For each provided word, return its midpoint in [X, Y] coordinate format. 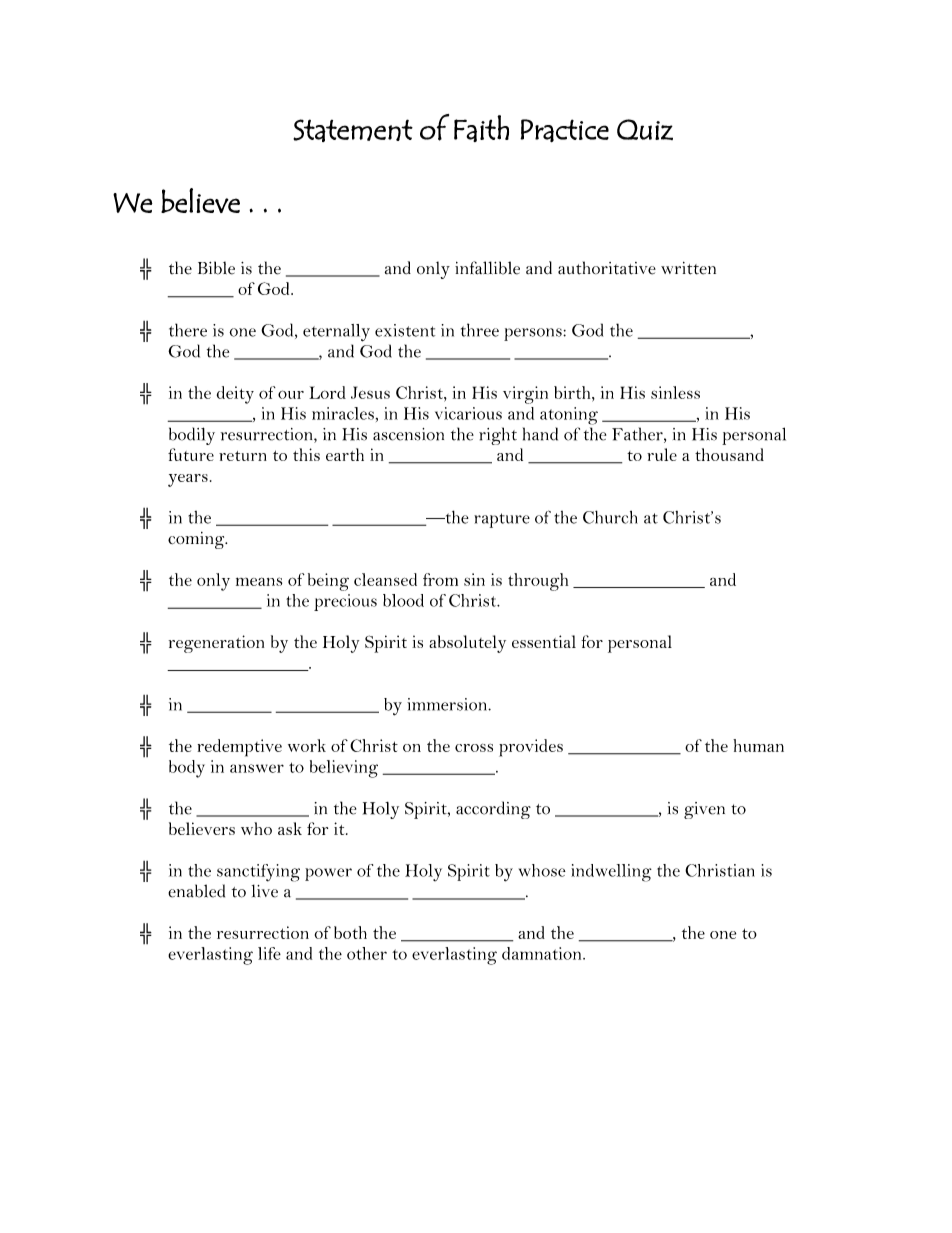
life [269, 953]
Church [610, 517]
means [259, 581]
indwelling [611, 873]
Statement [353, 130]
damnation [543, 953]
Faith [481, 128]
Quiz [645, 129]
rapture [502, 520]
